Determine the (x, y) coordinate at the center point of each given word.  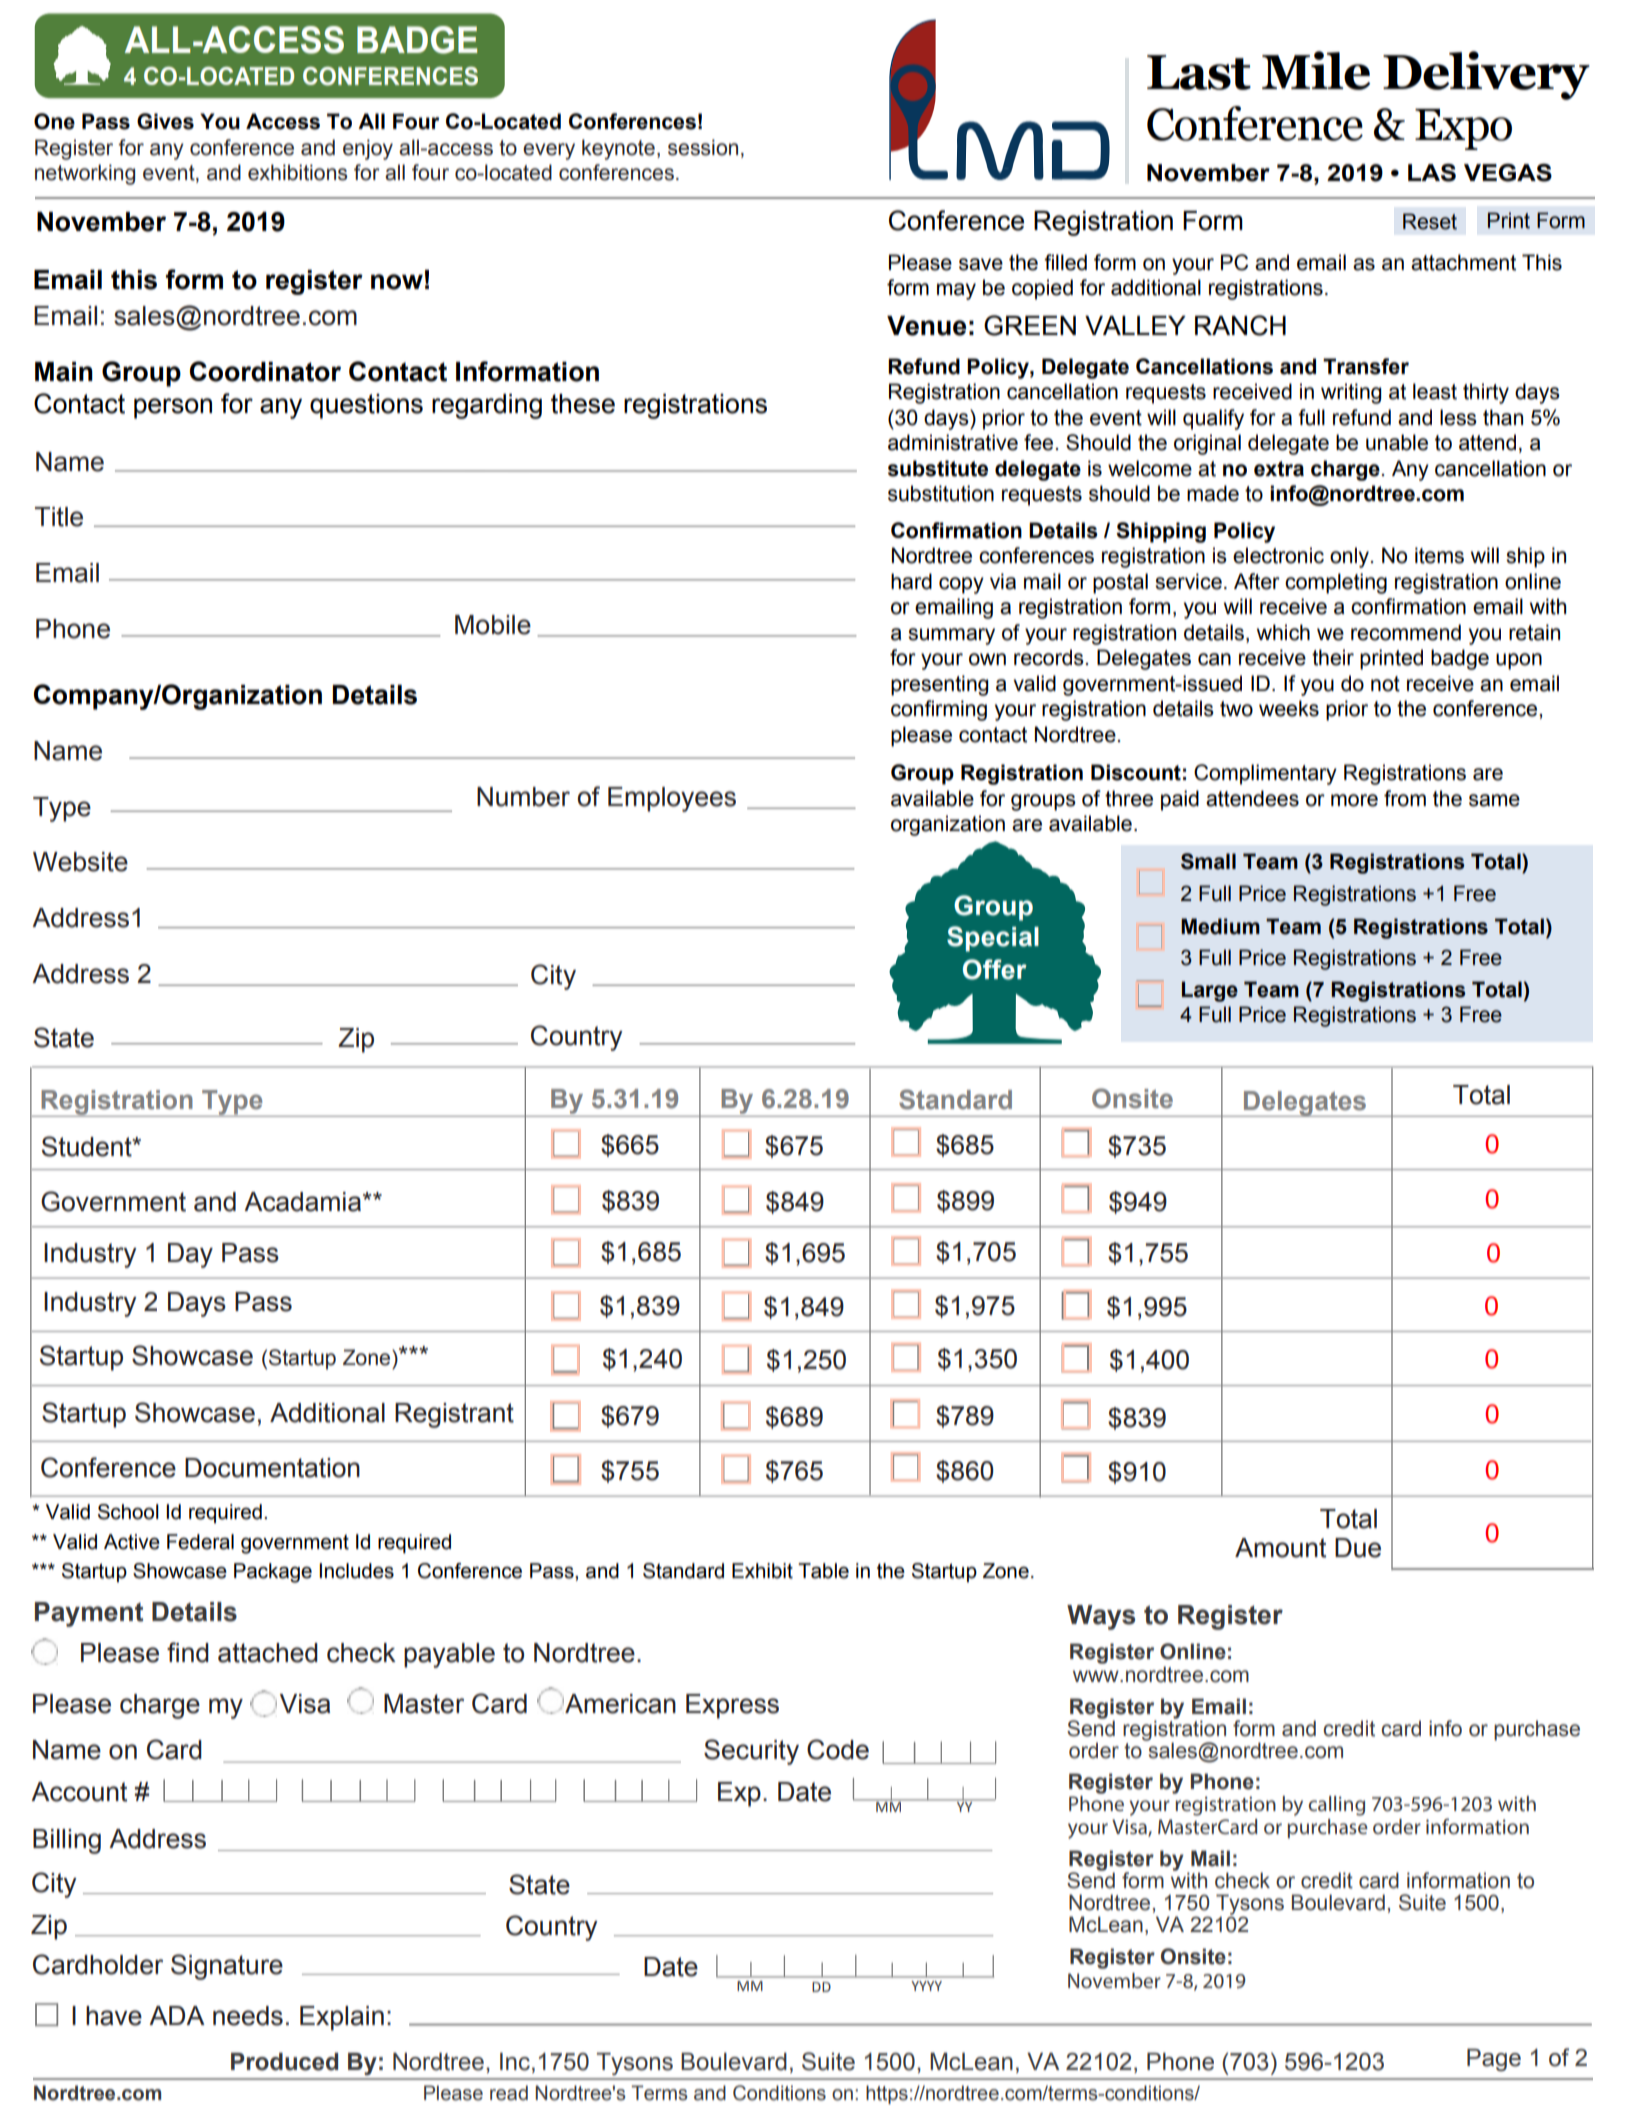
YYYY (926, 1986)
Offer (995, 969)
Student (88, 1146)
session (703, 147)
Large (1210, 991)
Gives (165, 121)
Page (1494, 2060)
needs (248, 2016)
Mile (1316, 70)
